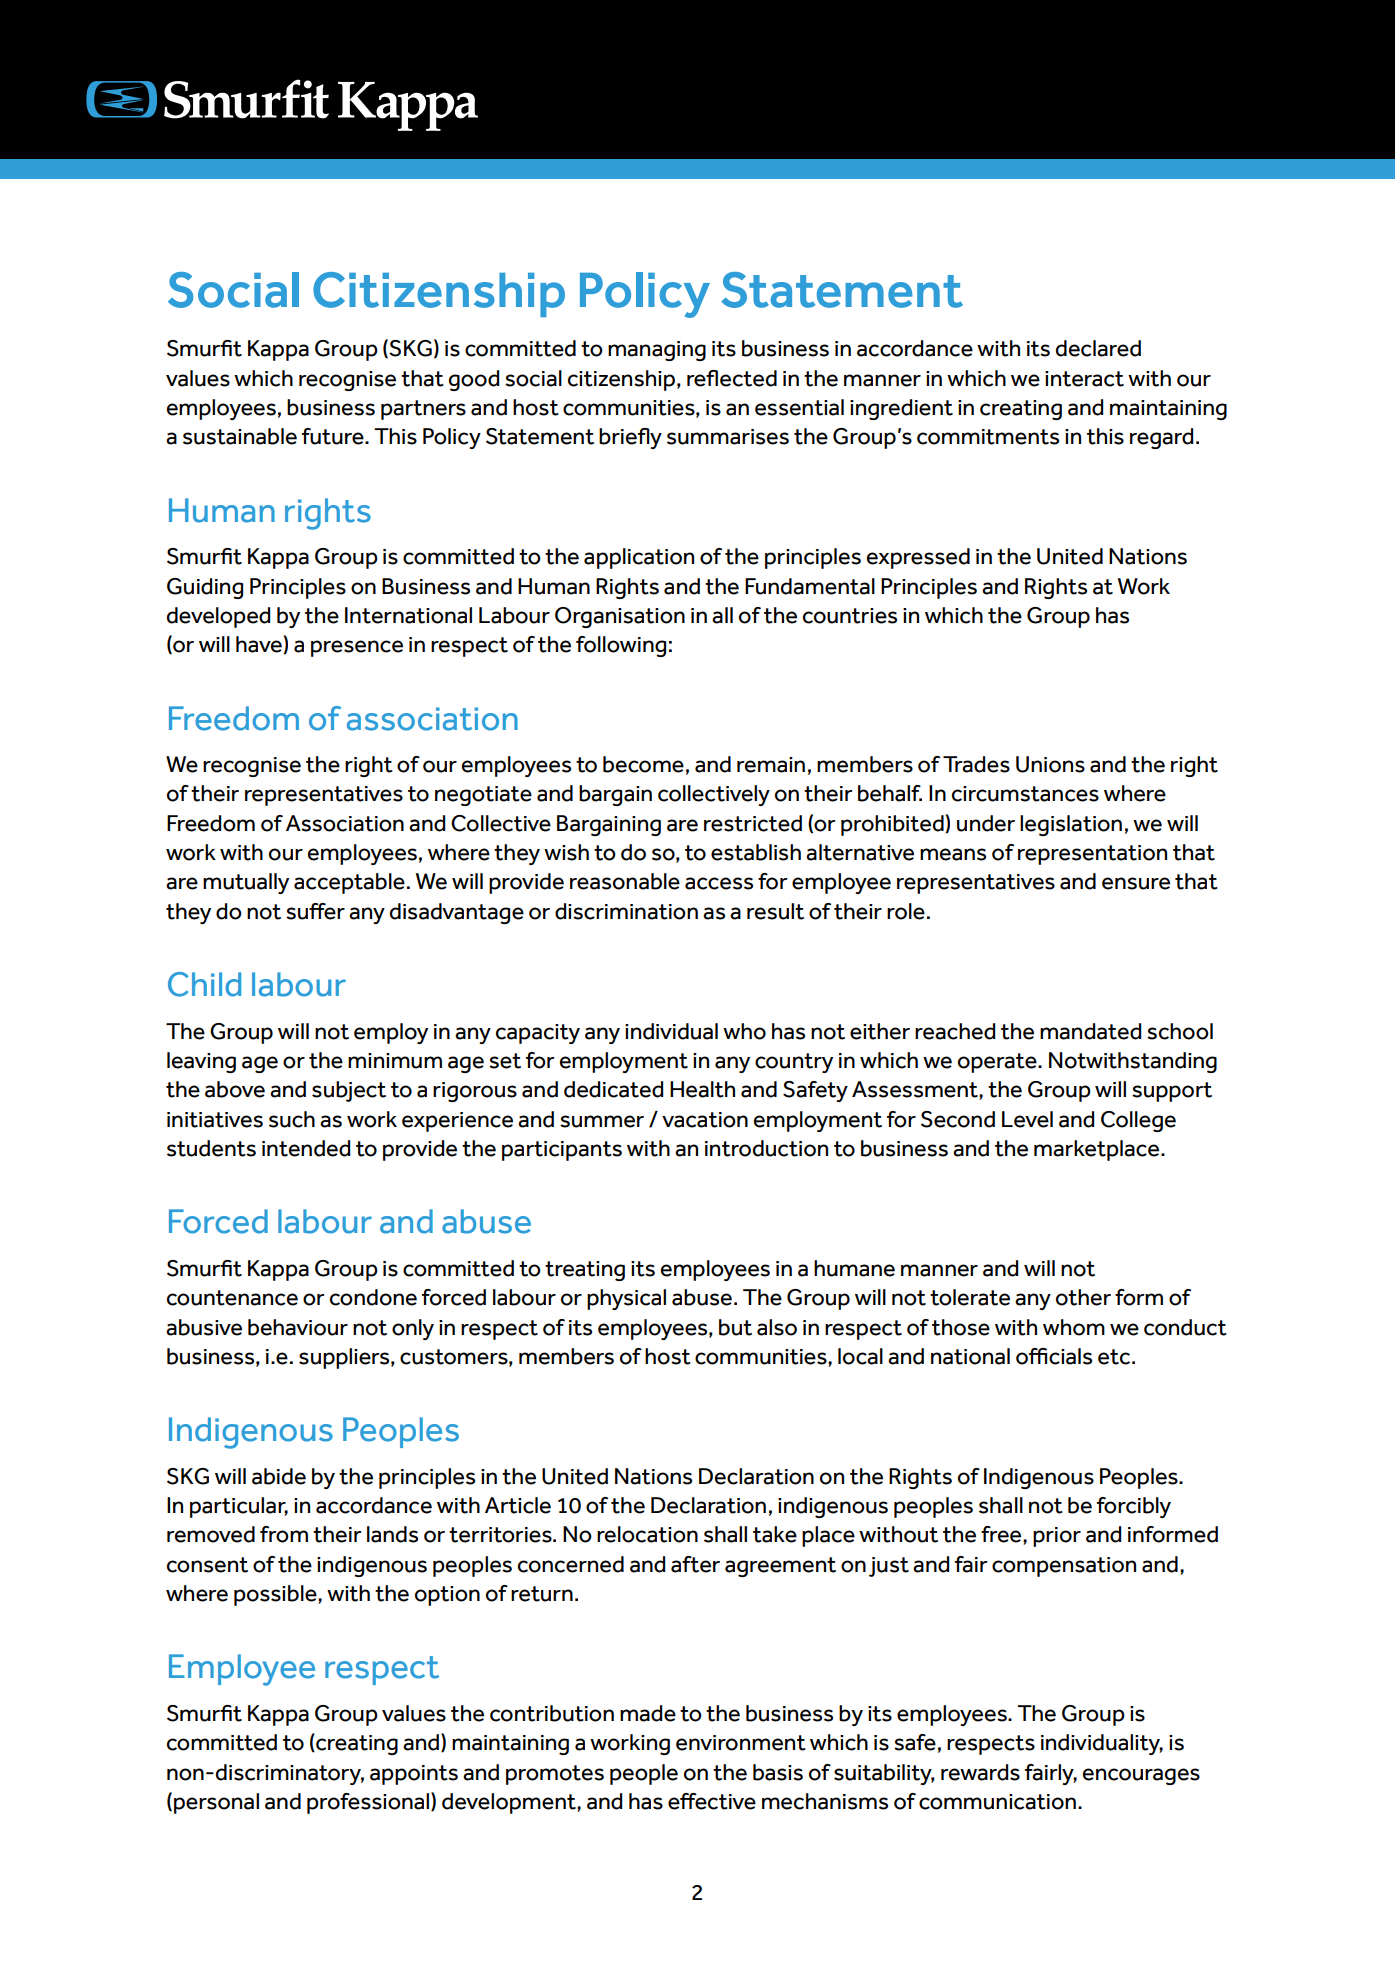 This screenshot has width=1395, height=1974. Describe the element at coordinates (1084, 379) in the screenshot. I see `interact` at that location.
